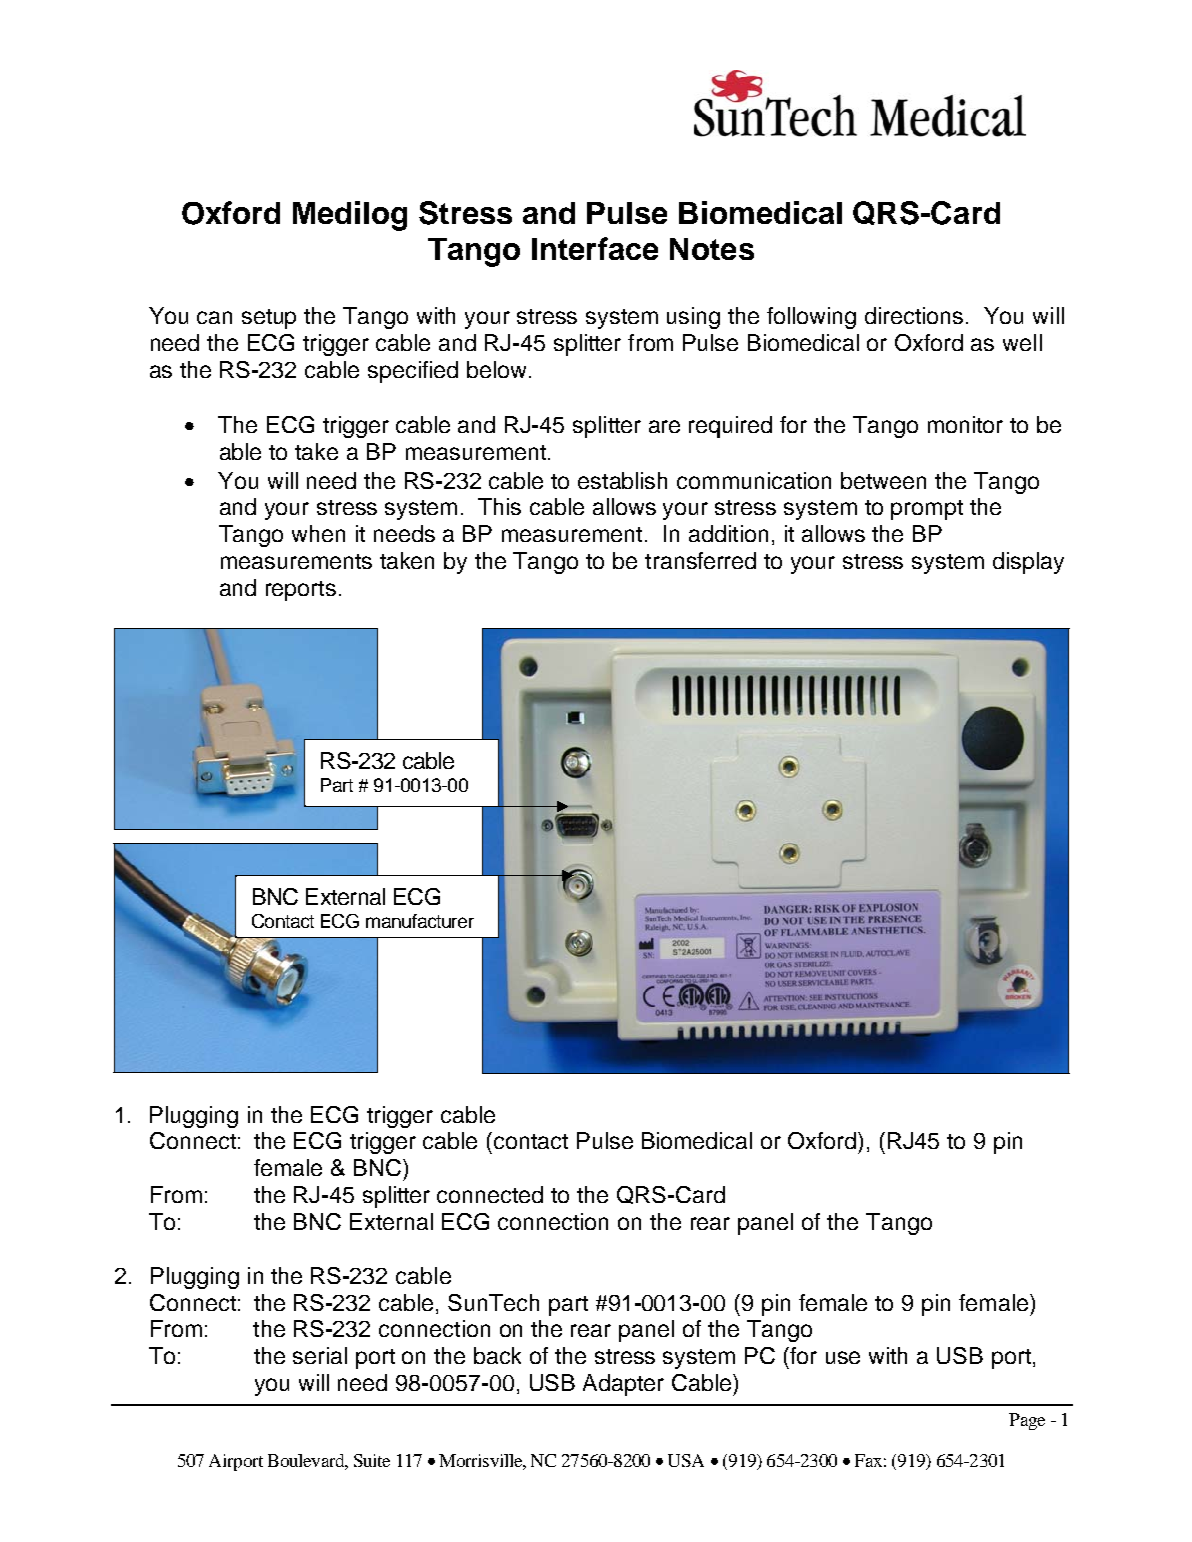  What do you see at coordinates (1028, 563) in the screenshot?
I see `display` at bounding box center [1028, 563].
